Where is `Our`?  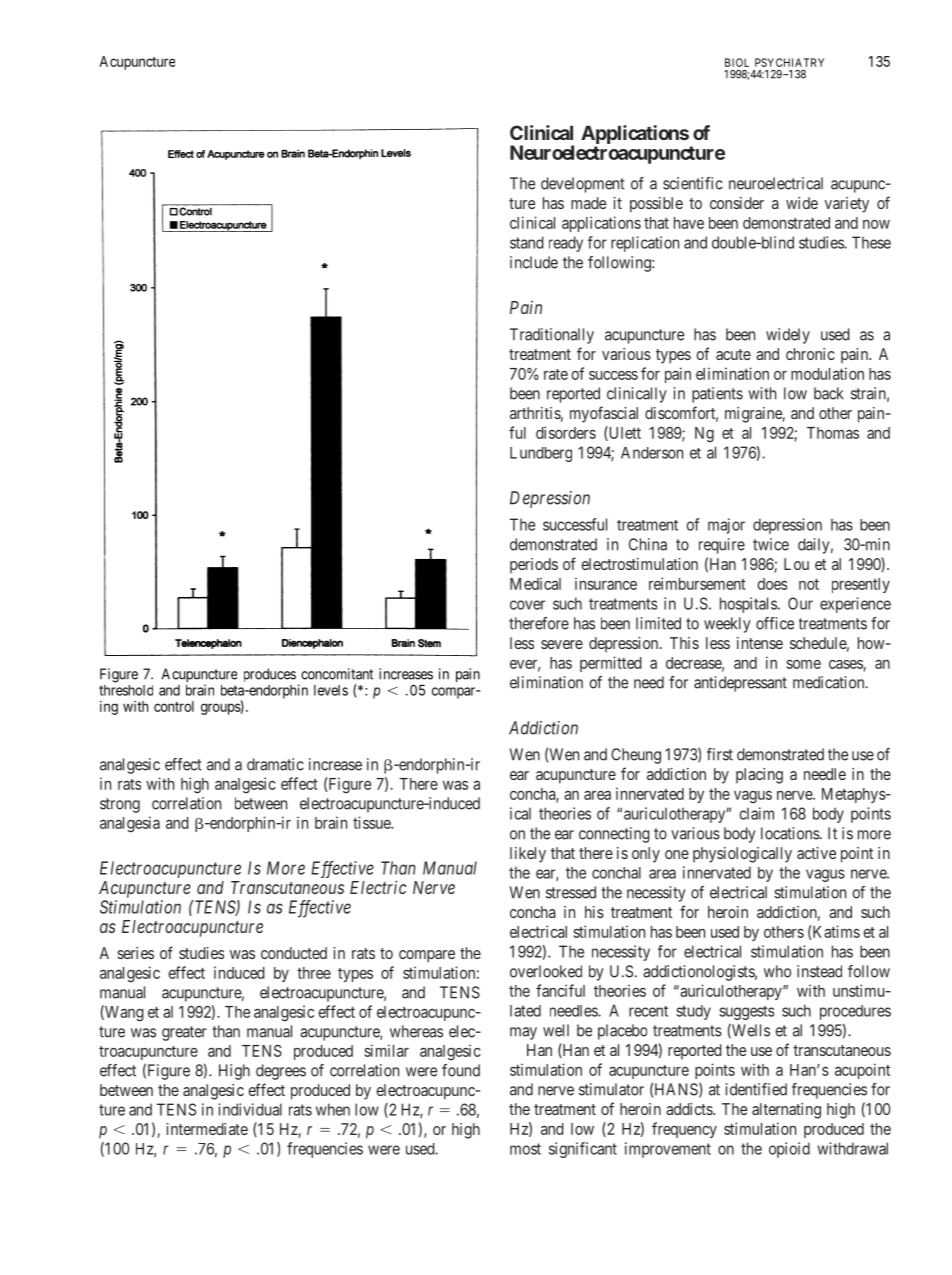 Our is located at coordinates (800, 603).
